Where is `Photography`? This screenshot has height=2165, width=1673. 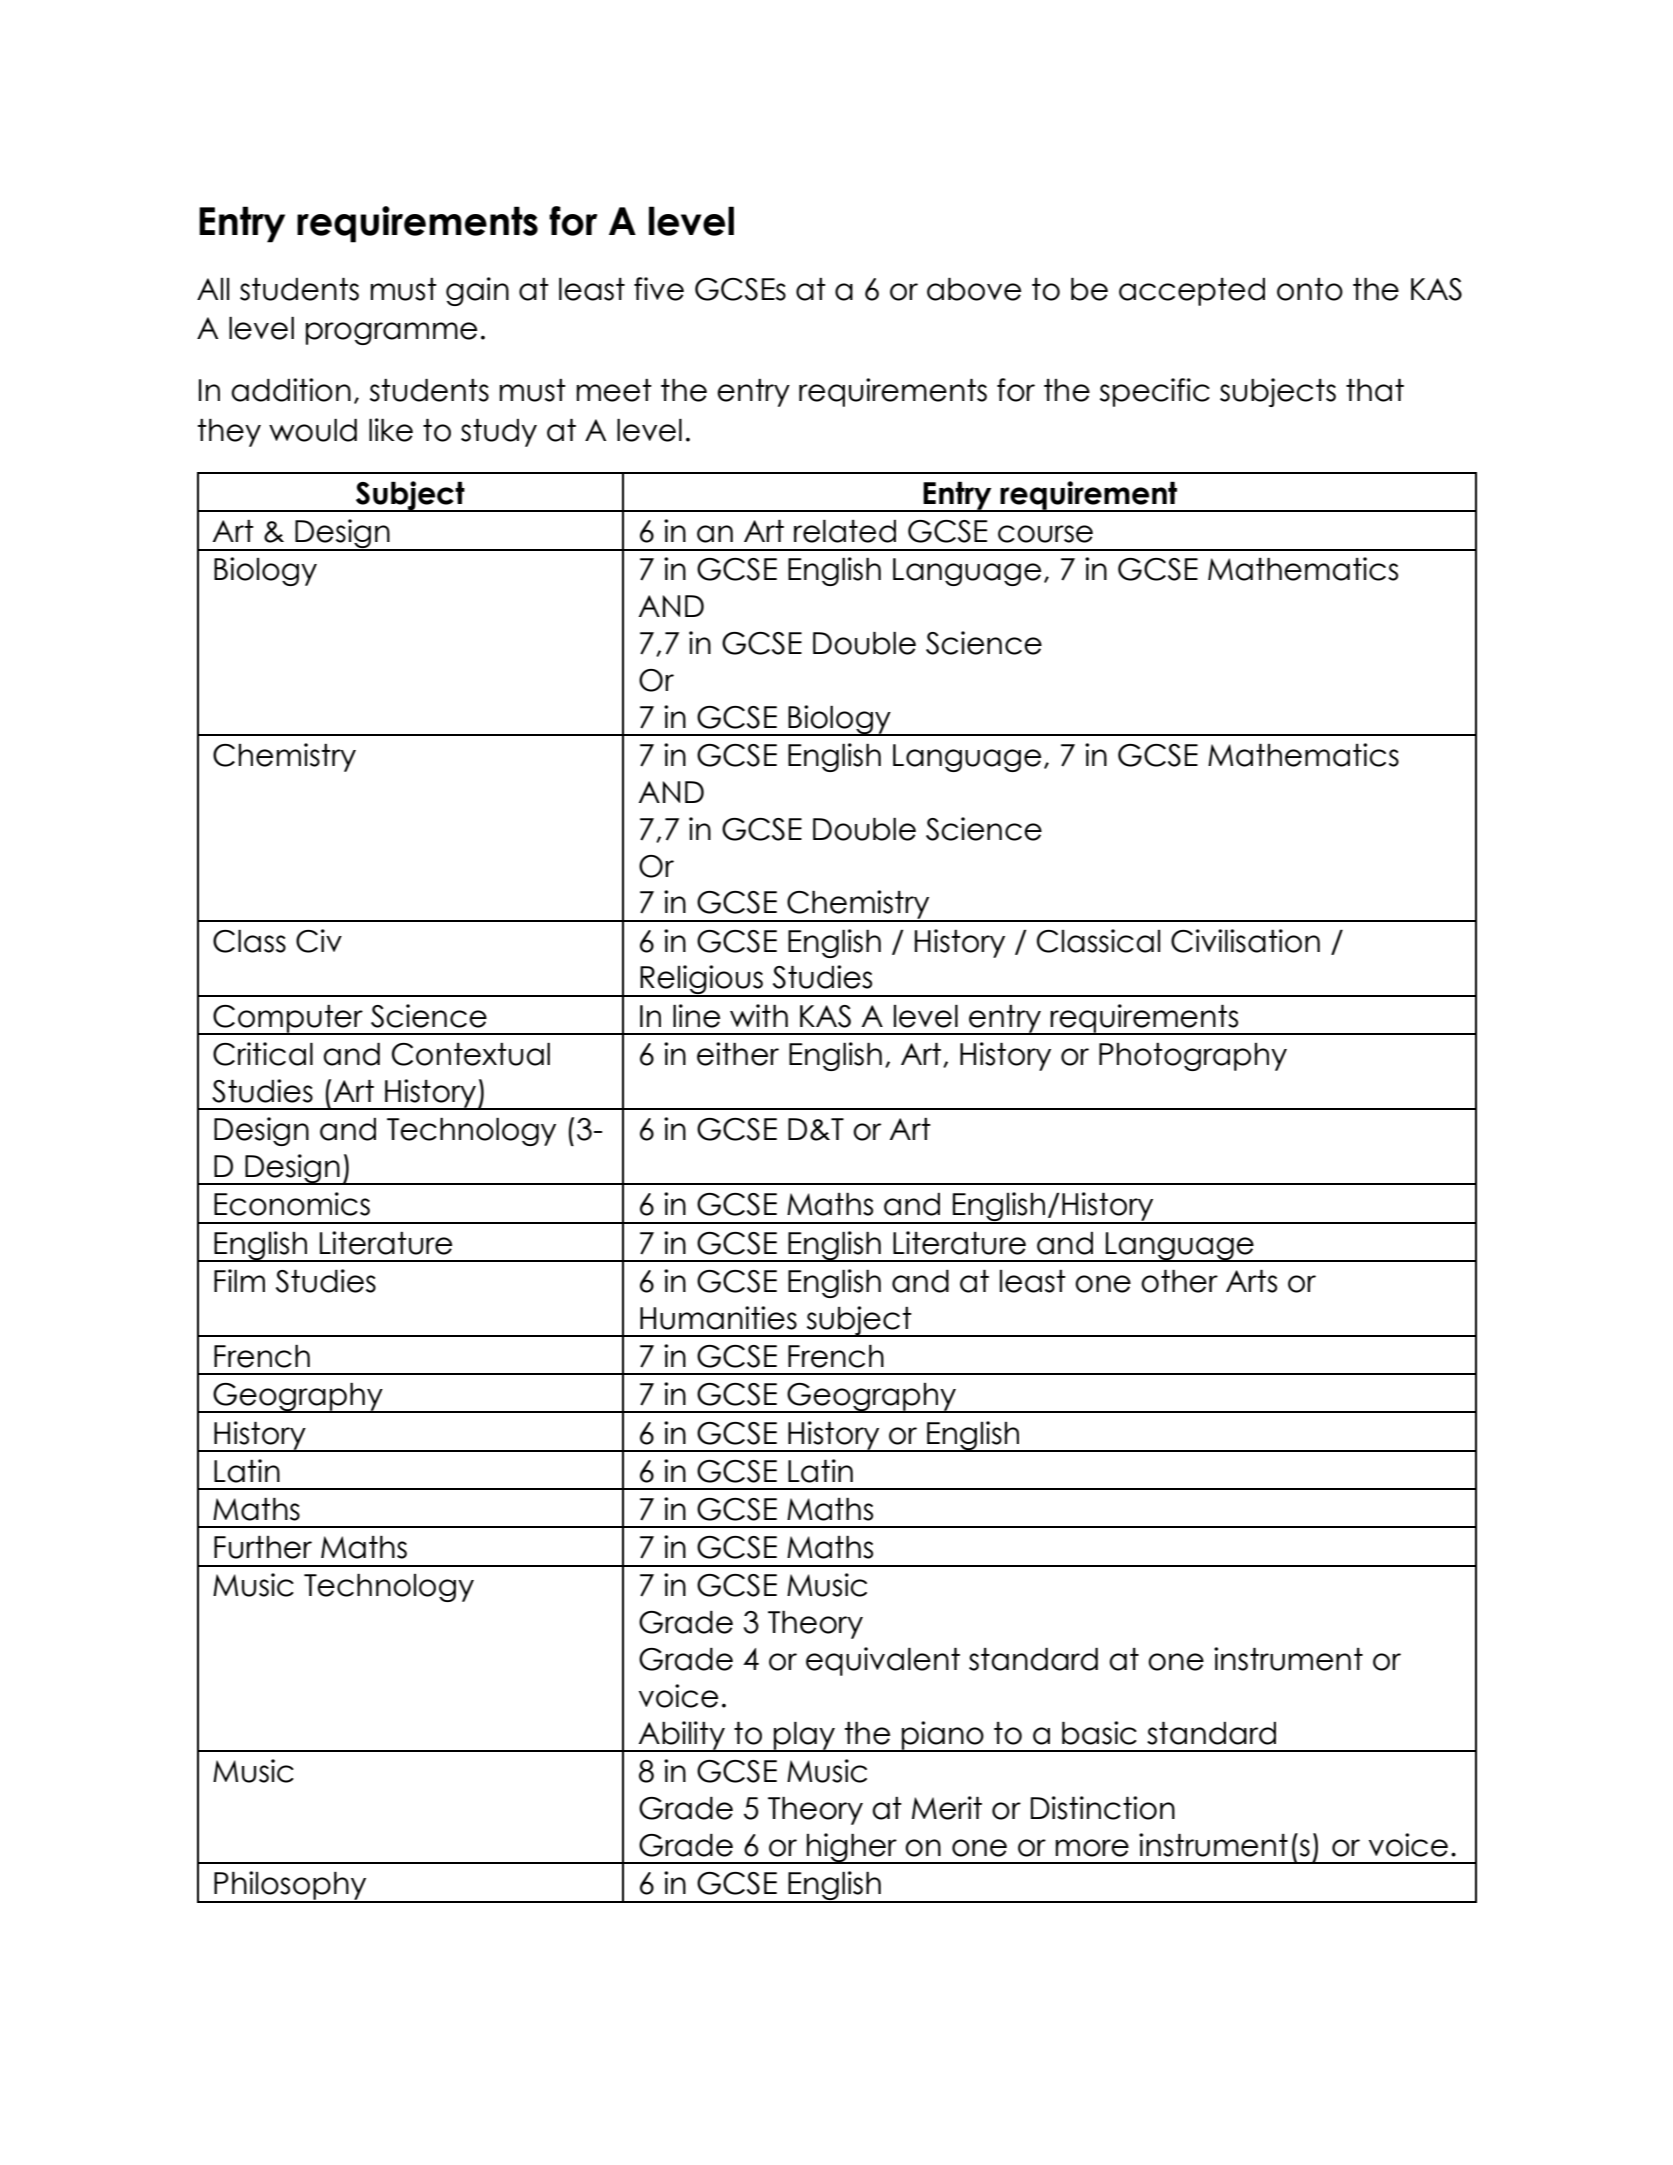 Photography is located at coordinates (1193, 1057).
